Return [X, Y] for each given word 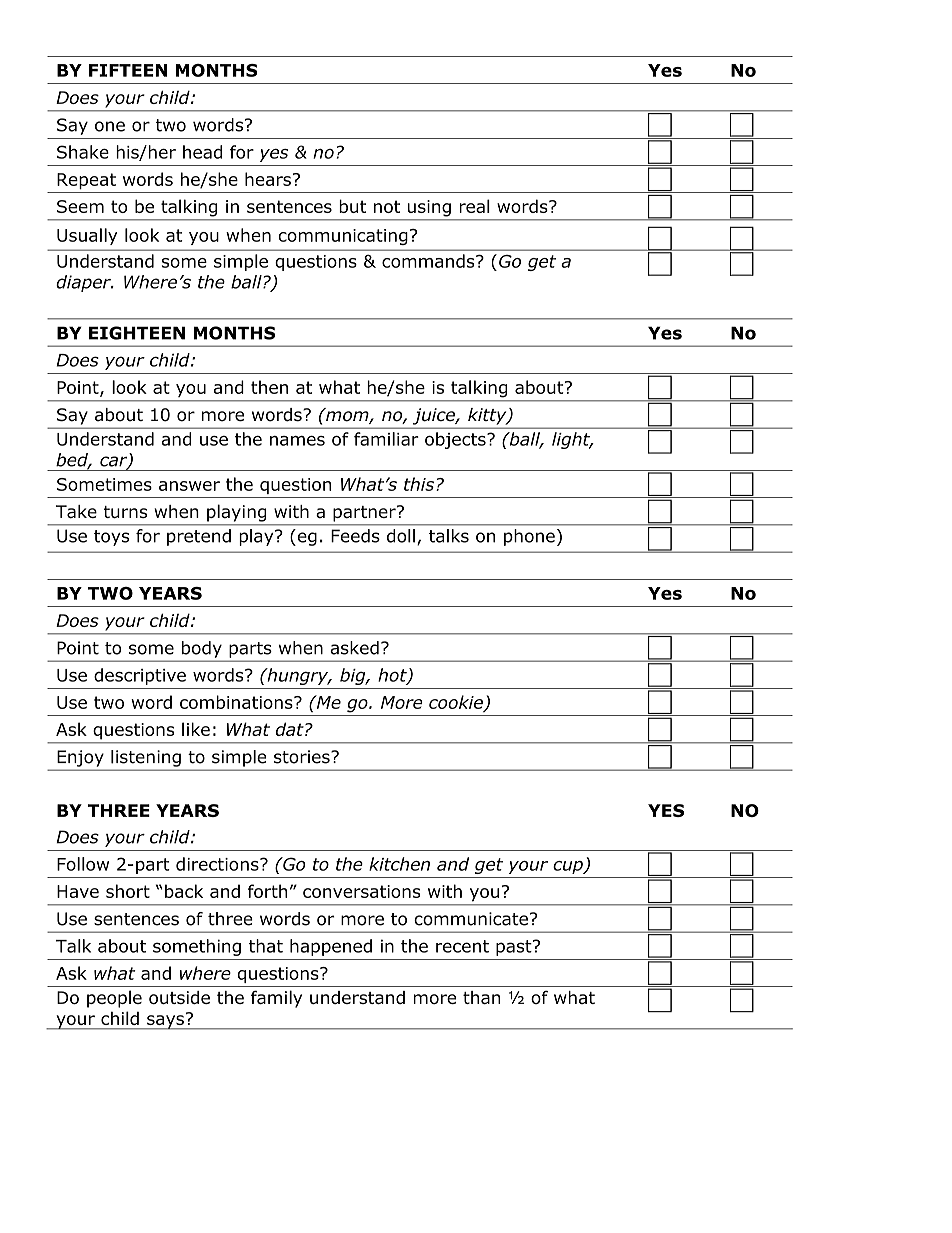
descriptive [140, 676]
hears [268, 179]
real [474, 206]
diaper [84, 283]
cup [569, 867]
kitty [488, 416]
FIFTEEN [128, 70]
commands [429, 261]
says [165, 1022]
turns [125, 512]
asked [354, 648]
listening [146, 758]
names [297, 441]
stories [303, 757]
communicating [343, 237]
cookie [457, 703]
